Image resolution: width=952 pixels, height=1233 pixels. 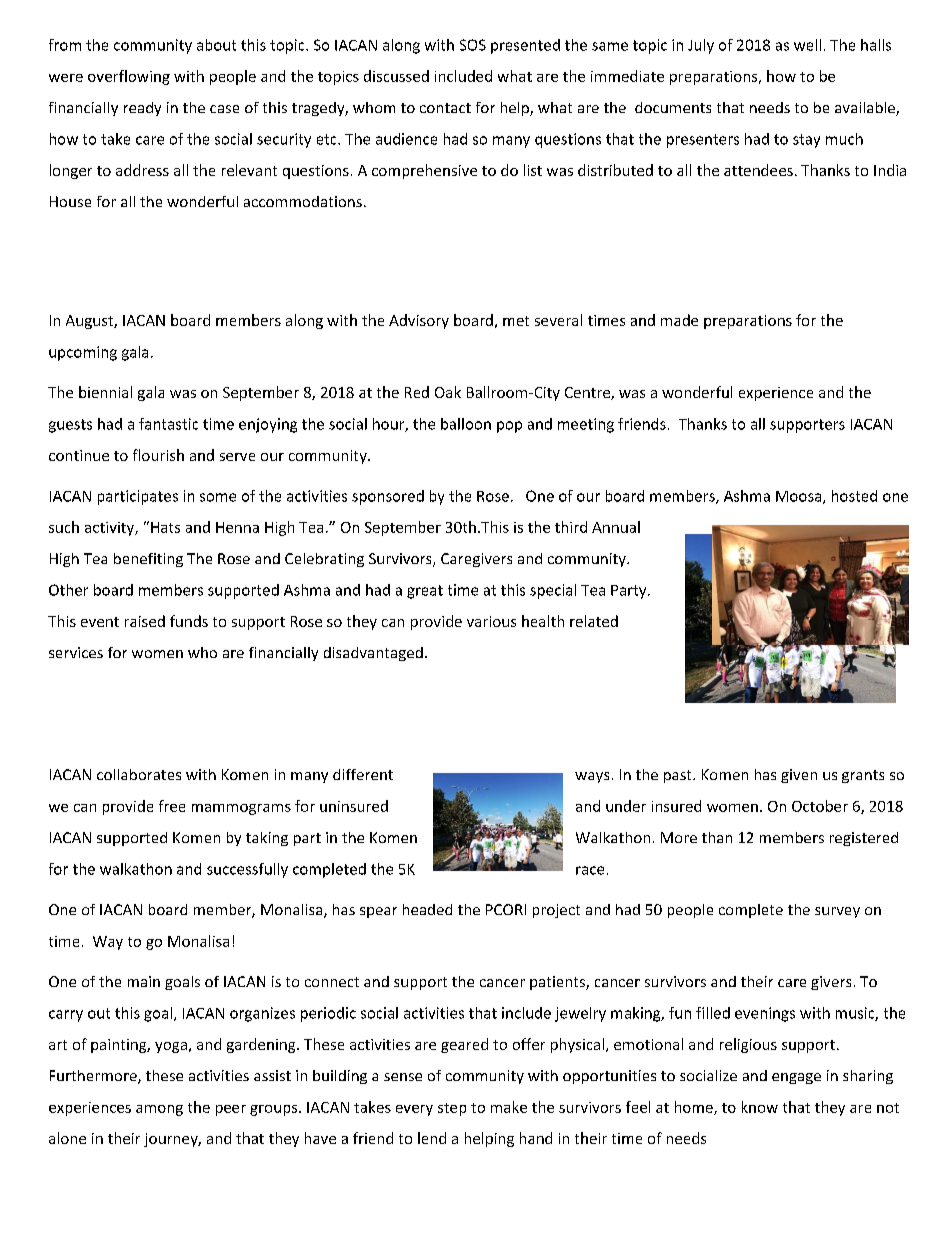 What do you see at coordinates (159, 1110) in the screenshot?
I see `among` at bounding box center [159, 1110].
